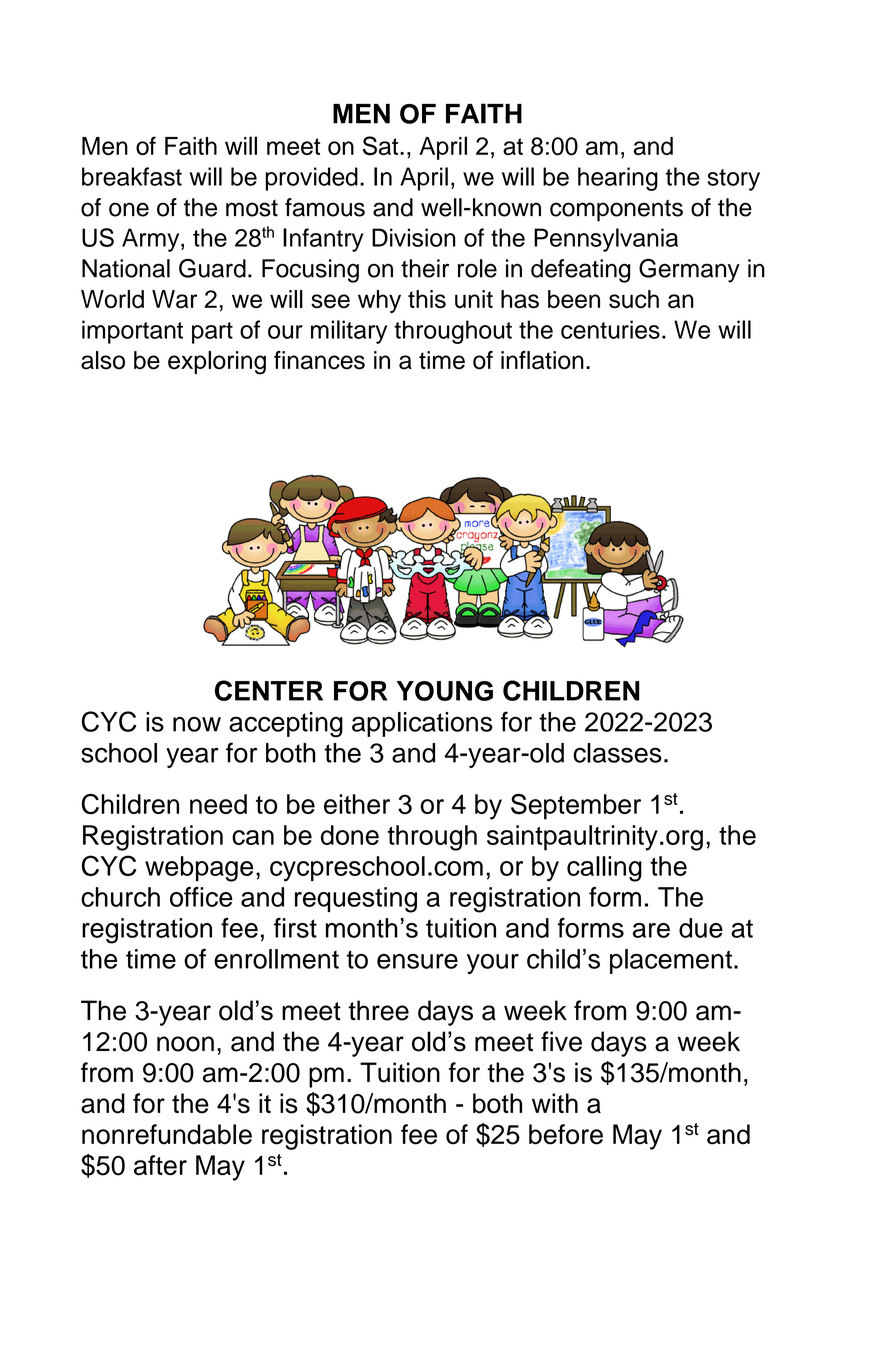 The image size is (887, 1372). Describe the element at coordinates (217, 363) in the screenshot. I see `exploring` at that location.
